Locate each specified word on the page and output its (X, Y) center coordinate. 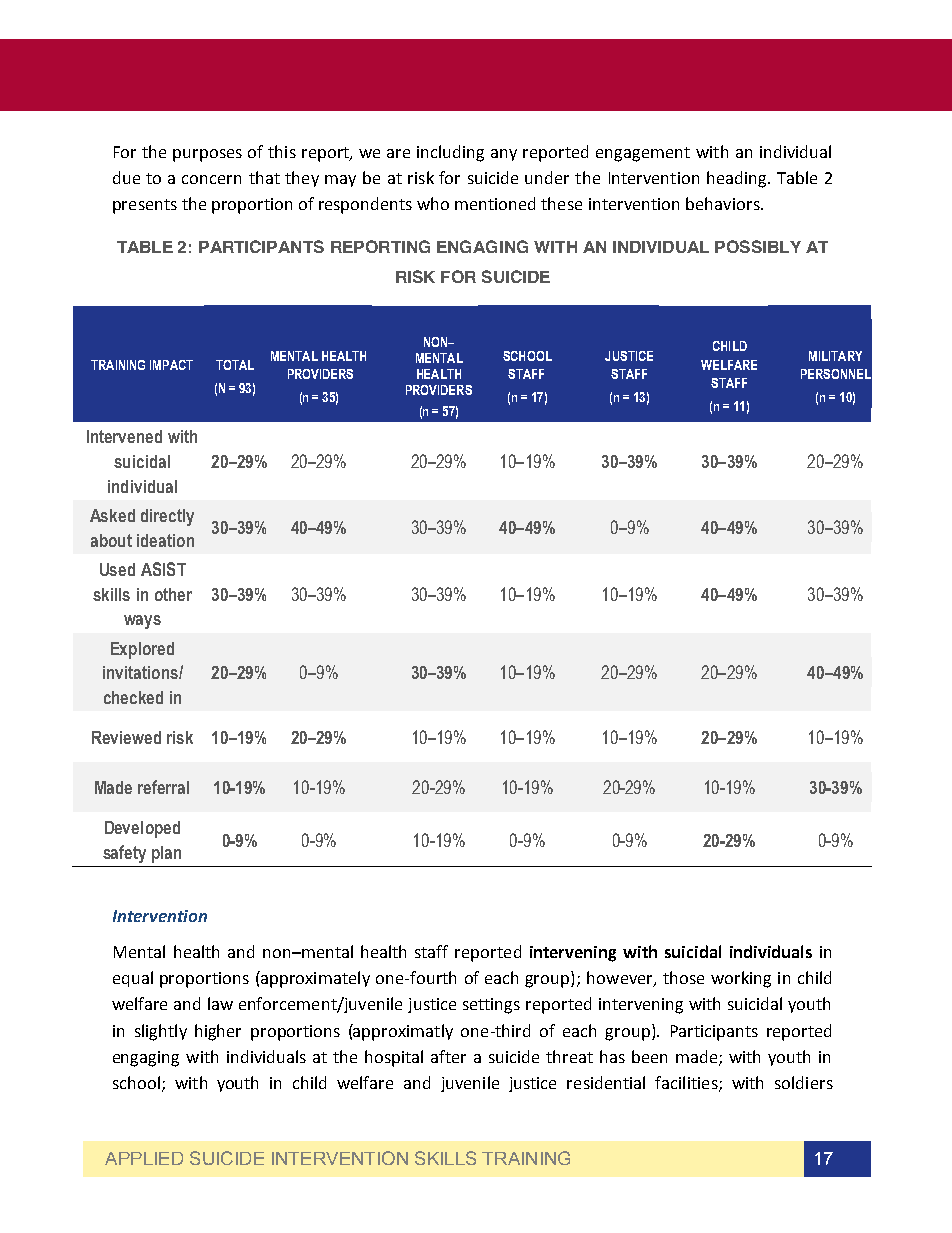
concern (211, 179)
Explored (142, 650)
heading (738, 179)
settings (491, 1006)
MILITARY (835, 356)
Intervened (124, 436)
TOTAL (235, 365)
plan (166, 854)
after (448, 1056)
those (683, 977)
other (173, 594)
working (741, 979)
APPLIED (144, 1158)
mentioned (495, 203)
